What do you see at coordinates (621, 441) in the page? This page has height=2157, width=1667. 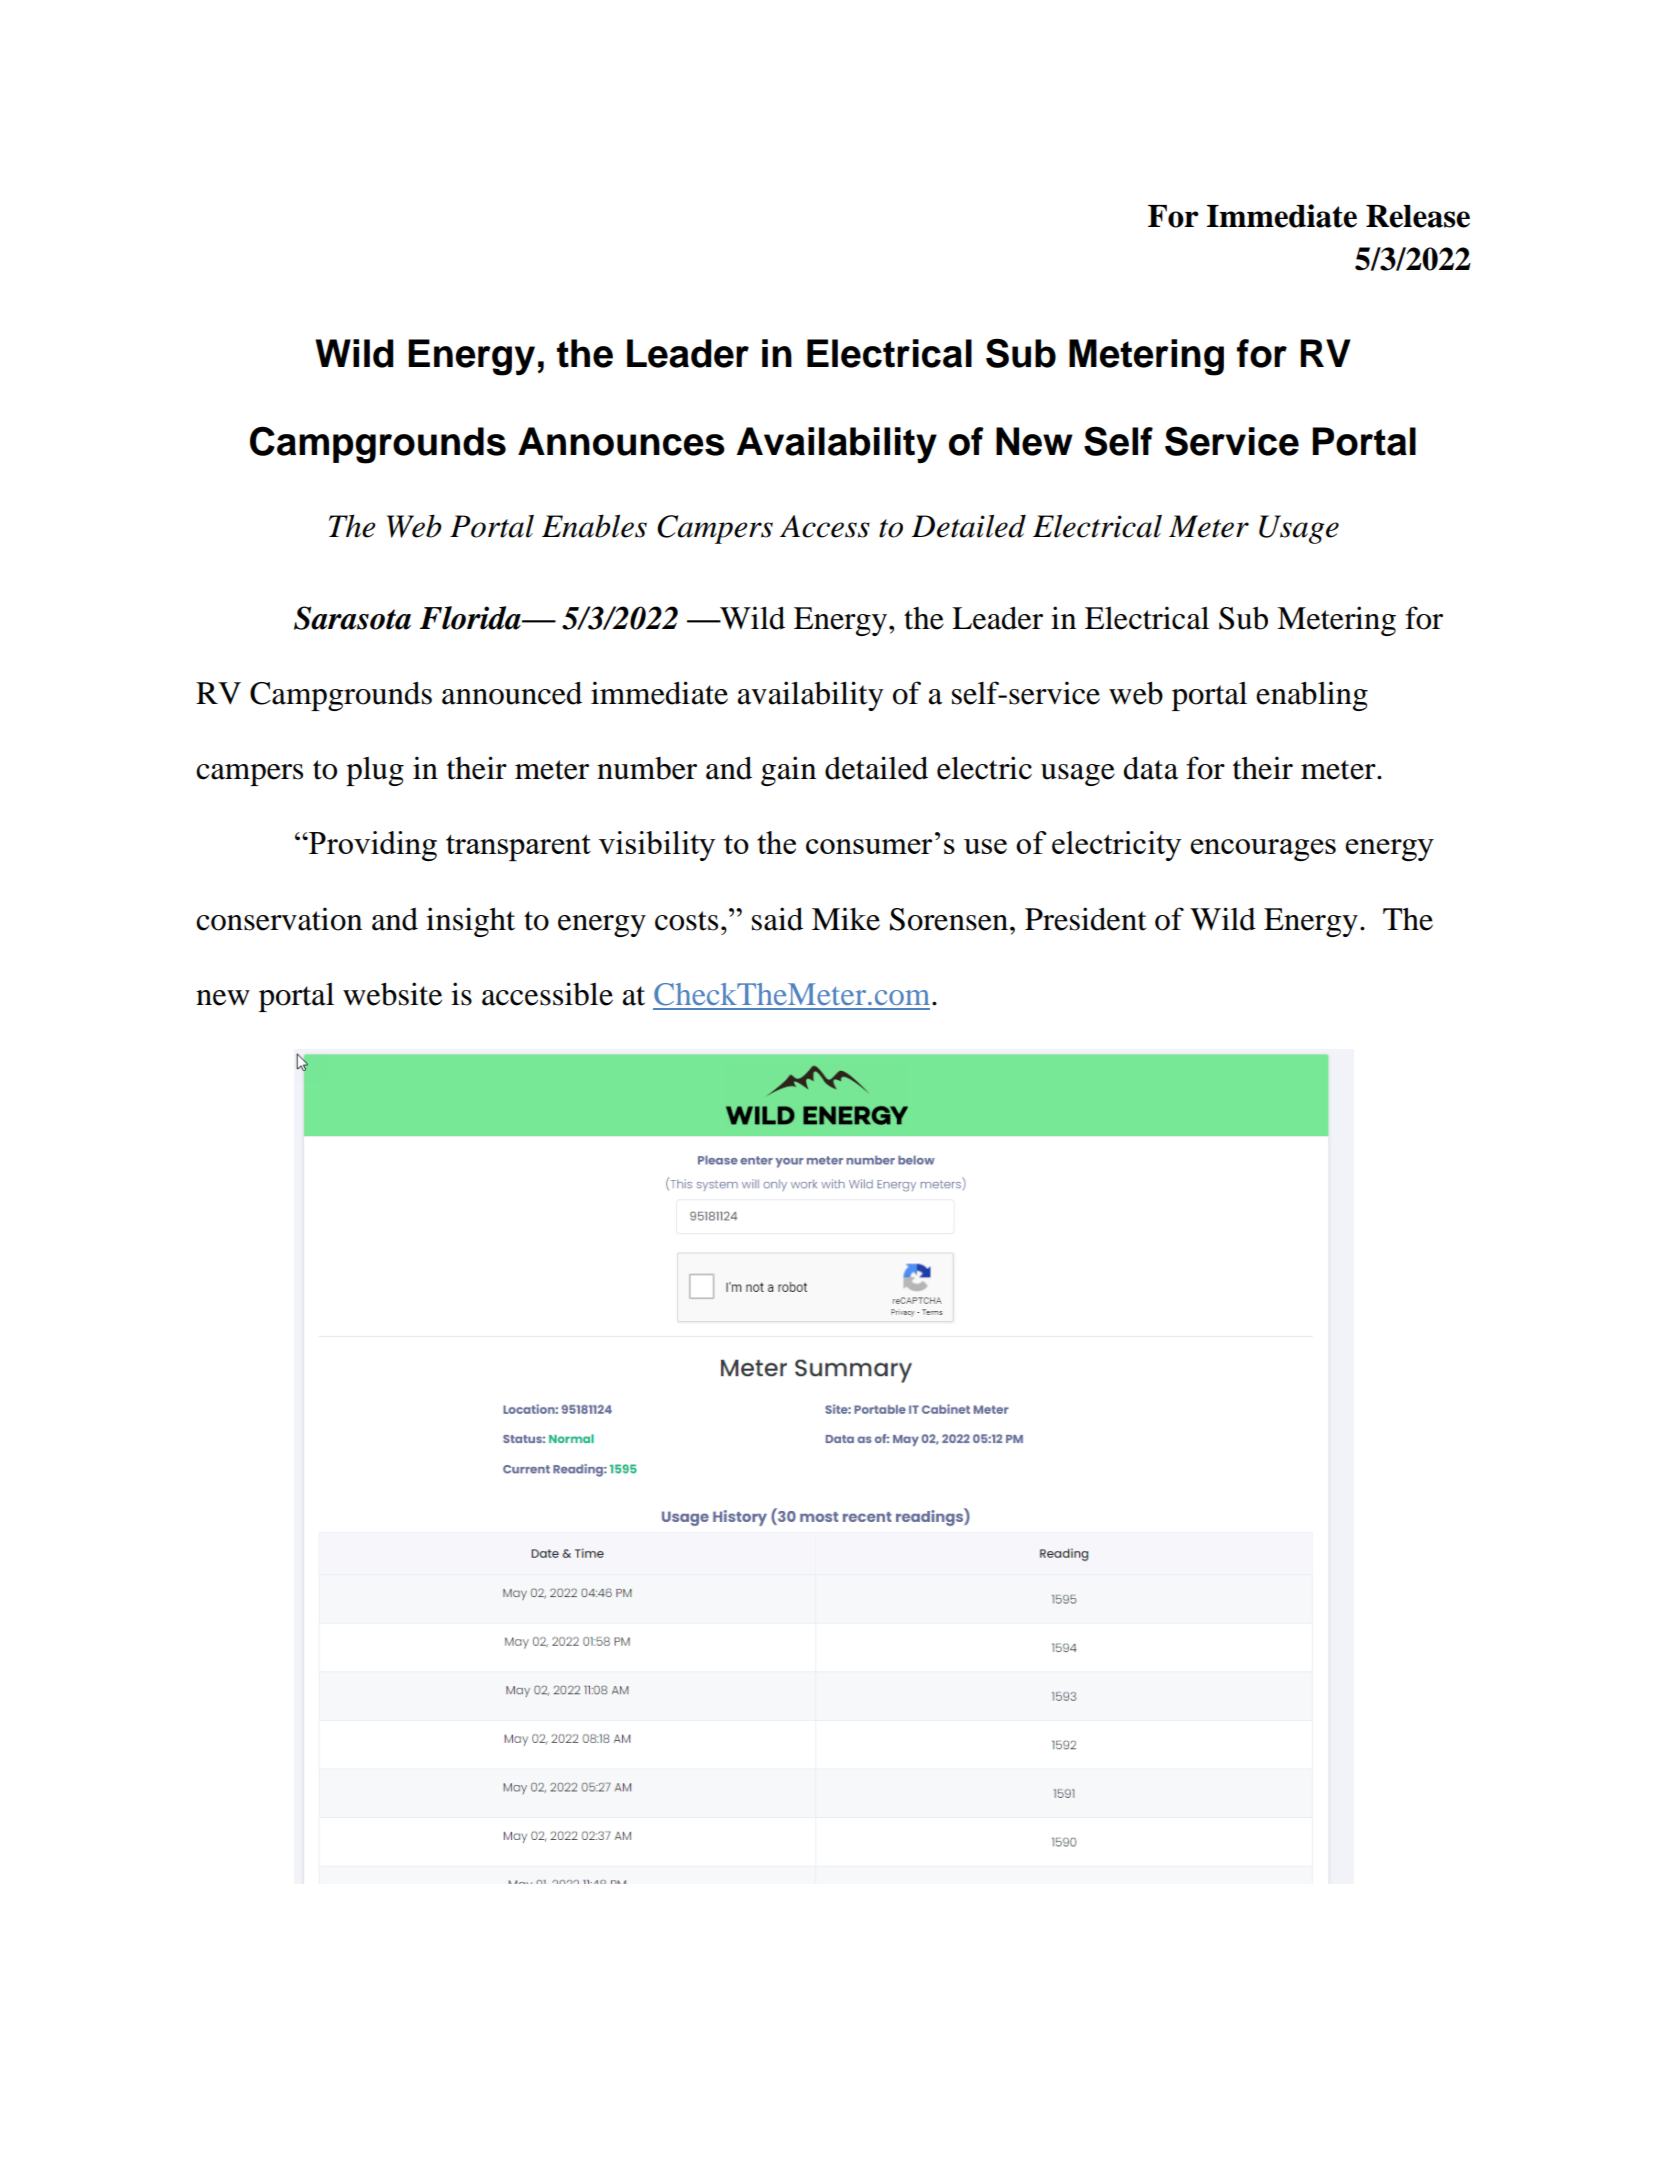 I see `Announces` at bounding box center [621, 441].
